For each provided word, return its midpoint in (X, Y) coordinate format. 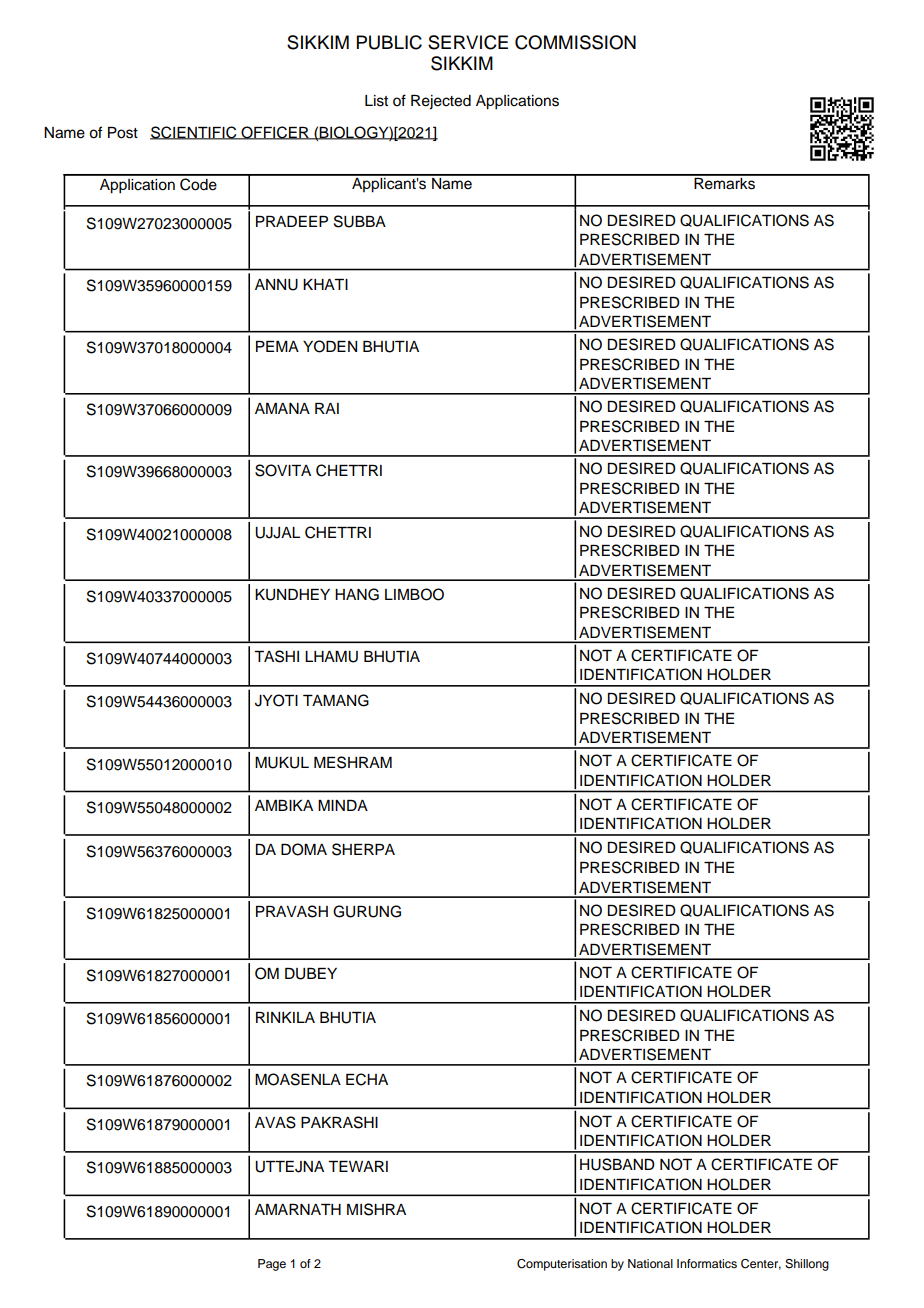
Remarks (724, 182)
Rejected (441, 102)
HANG (357, 594)
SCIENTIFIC (194, 133)
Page (272, 1265)
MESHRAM (353, 762)
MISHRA (376, 1209)
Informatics (707, 1263)
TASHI (276, 656)
